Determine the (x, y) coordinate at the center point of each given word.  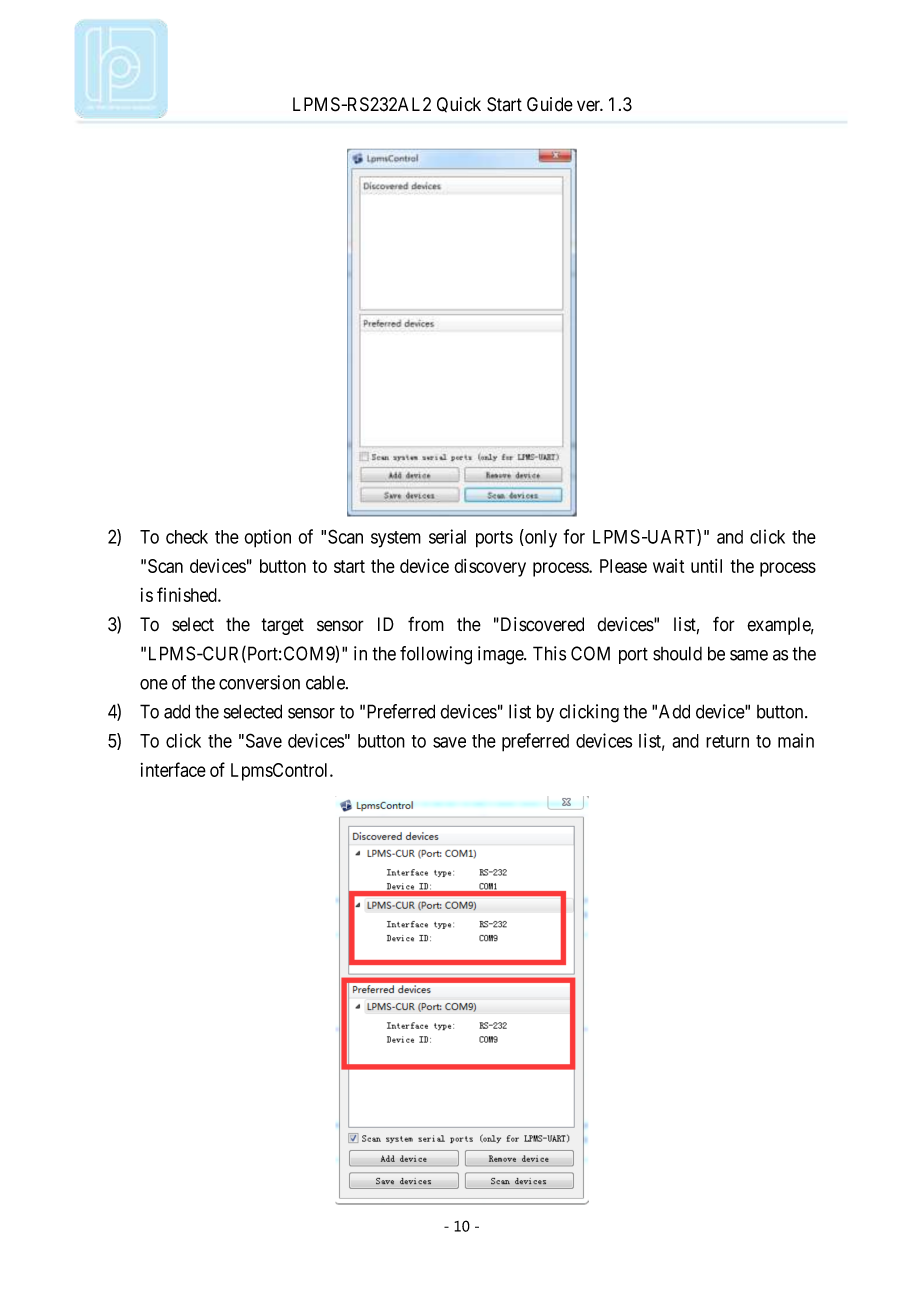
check (187, 537)
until (706, 566)
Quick (459, 105)
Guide (550, 104)
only (540, 538)
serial (447, 536)
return (727, 741)
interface (173, 769)
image (501, 655)
